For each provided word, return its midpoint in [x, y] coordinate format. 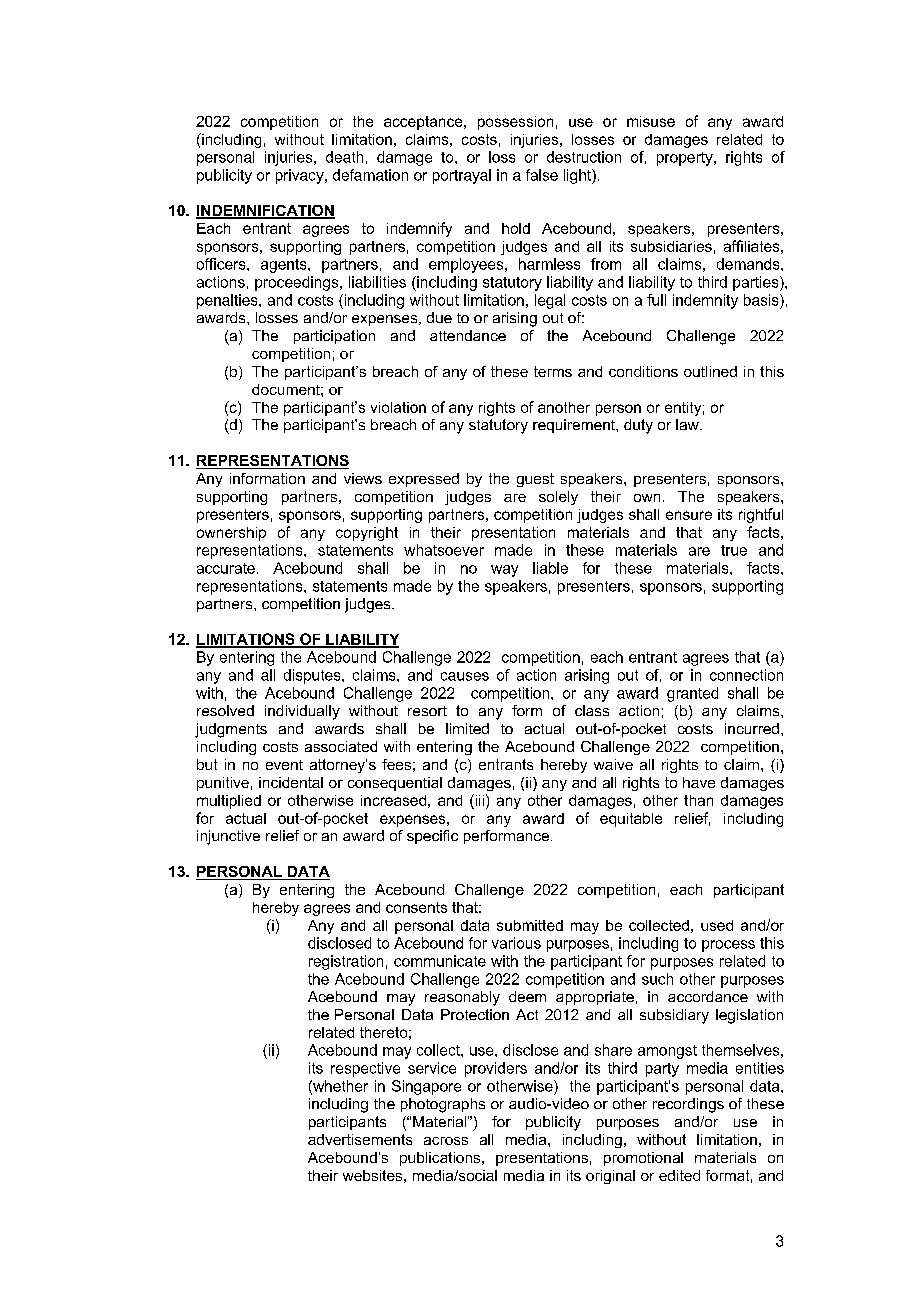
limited [467, 728]
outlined [710, 371]
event [284, 765]
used [717, 925]
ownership [231, 534]
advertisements [360, 1139]
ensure [689, 515]
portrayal [462, 176]
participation [334, 337]
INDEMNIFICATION [265, 212]
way [504, 571]
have [699, 782]
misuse [651, 121]
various [516, 943]
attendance [468, 335]
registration [346, 962]
